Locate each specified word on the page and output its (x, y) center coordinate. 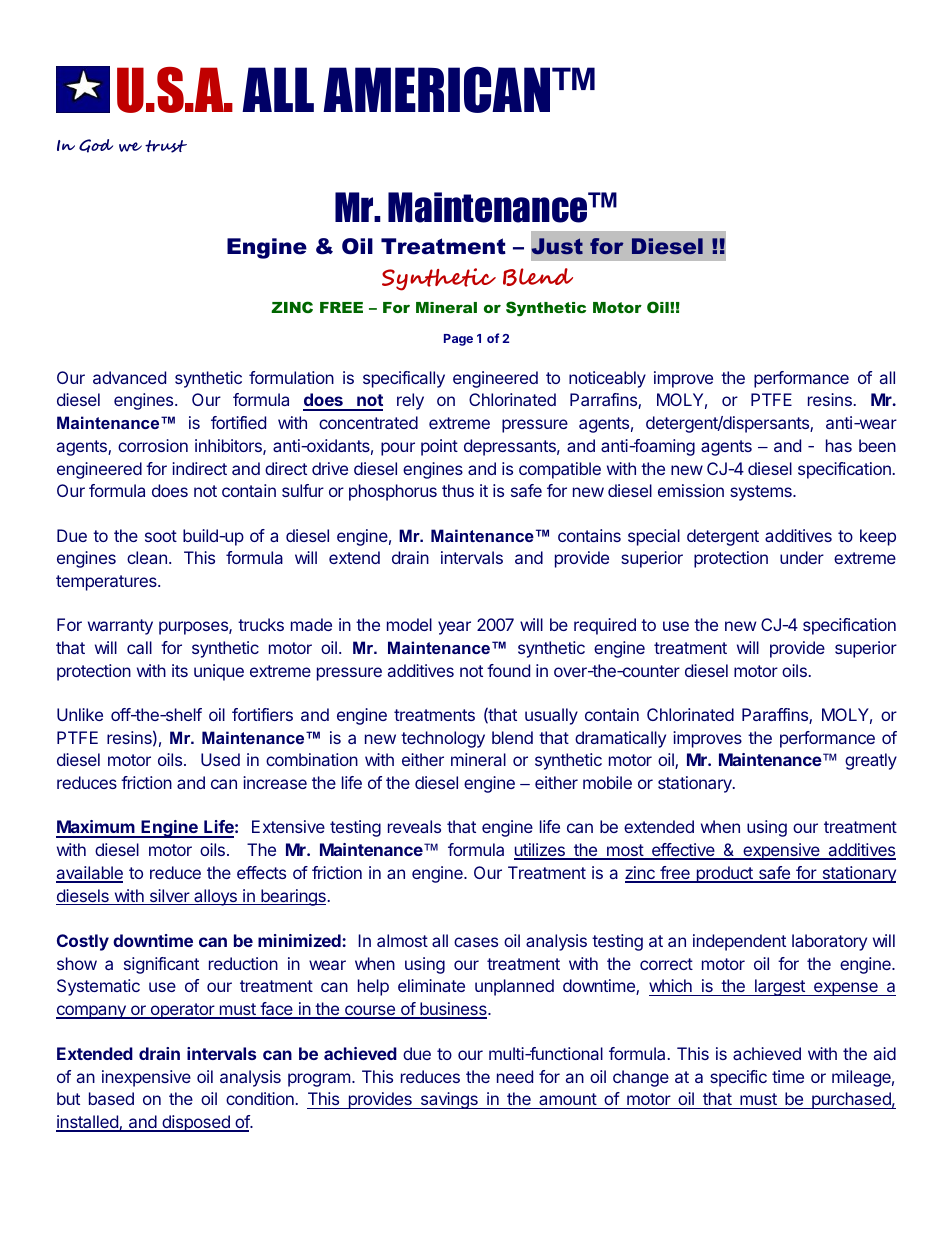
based (111, 1098)
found (508, 670)
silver (169, 897)
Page (458, 340)
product (724, 874)
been (877, 445)
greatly (871, 761)
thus (458, 490)
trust (166, 146)
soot (161, 536)
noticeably (607, 379)
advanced (129, 377)
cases (476, 942)
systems (762, 493)
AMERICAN (438, 89)
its (180, 670)
